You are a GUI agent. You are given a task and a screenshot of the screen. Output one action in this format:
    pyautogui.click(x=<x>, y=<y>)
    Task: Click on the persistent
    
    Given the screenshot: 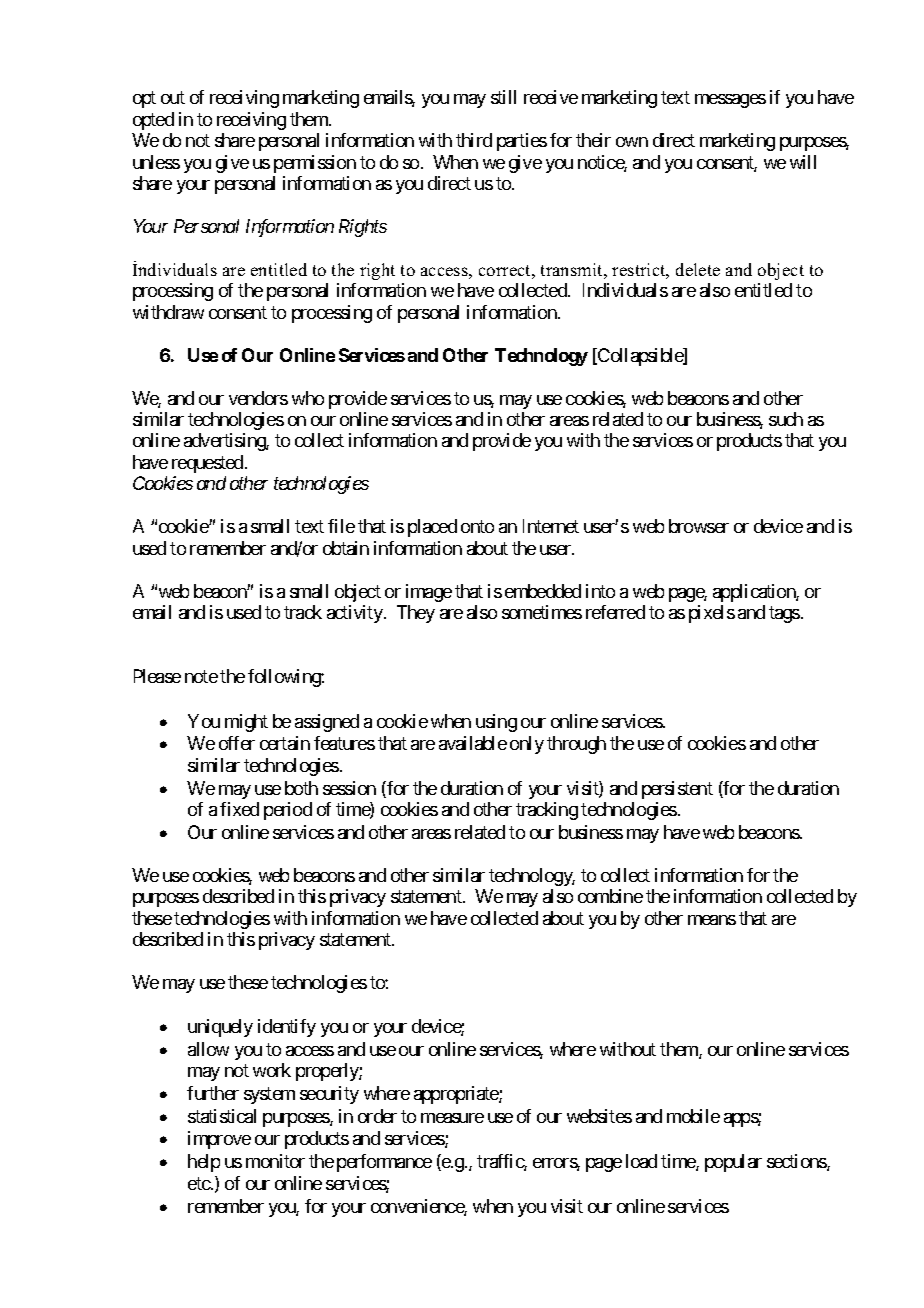 What is the action you would take?
    pyautogui.click(x=677, y=790)
